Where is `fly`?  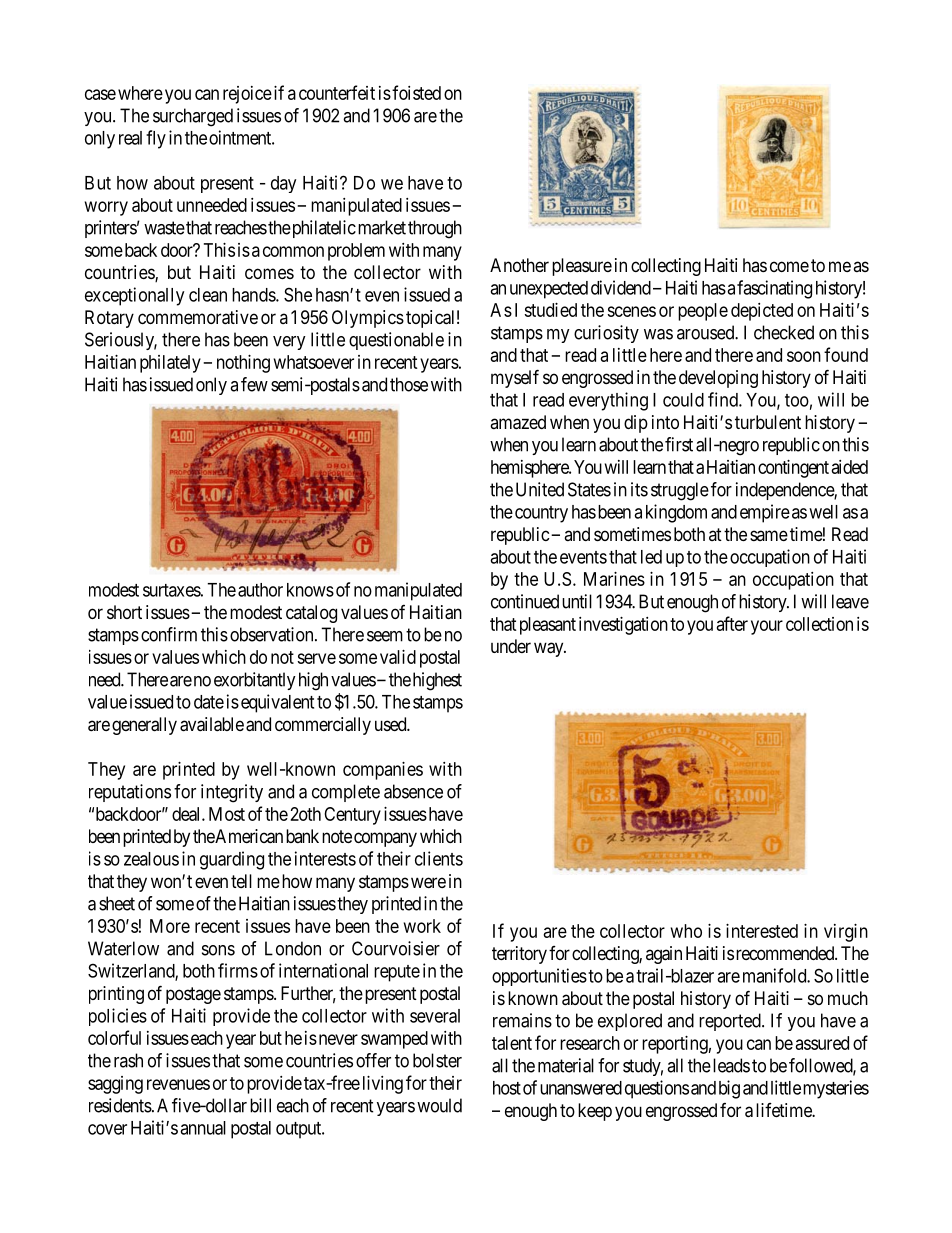 fly is located at coordinates (156, 139).
